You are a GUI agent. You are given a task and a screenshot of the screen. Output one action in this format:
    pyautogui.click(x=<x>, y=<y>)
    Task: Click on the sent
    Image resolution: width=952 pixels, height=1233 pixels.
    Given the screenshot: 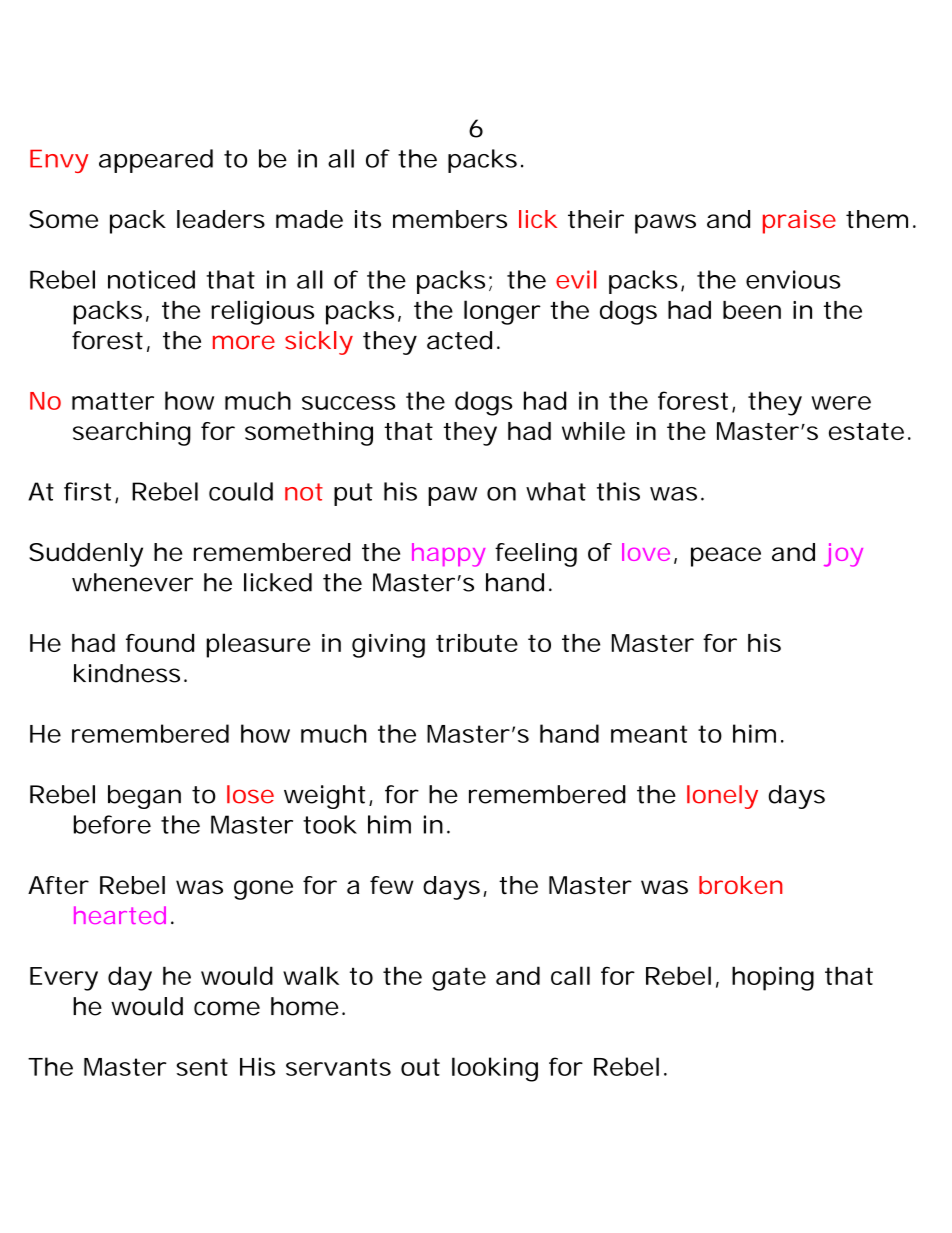 What is the action you would take?
    pyautogui.click(x=202, y=1067)
